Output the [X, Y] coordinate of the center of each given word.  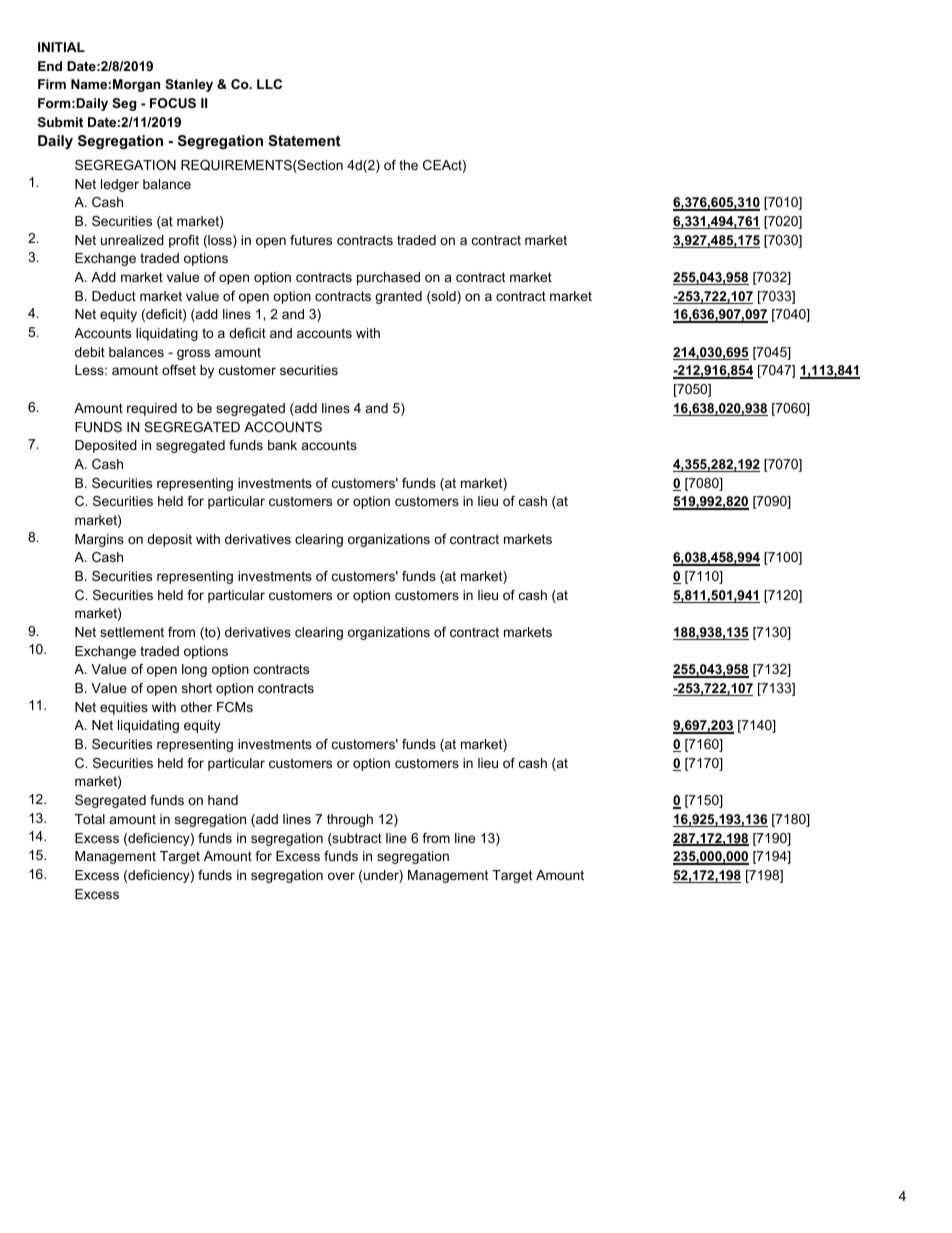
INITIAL [61, 47]
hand [223, 800]
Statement [304, 140]
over [341, 876]
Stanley [189, 85]
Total [90, 819]
